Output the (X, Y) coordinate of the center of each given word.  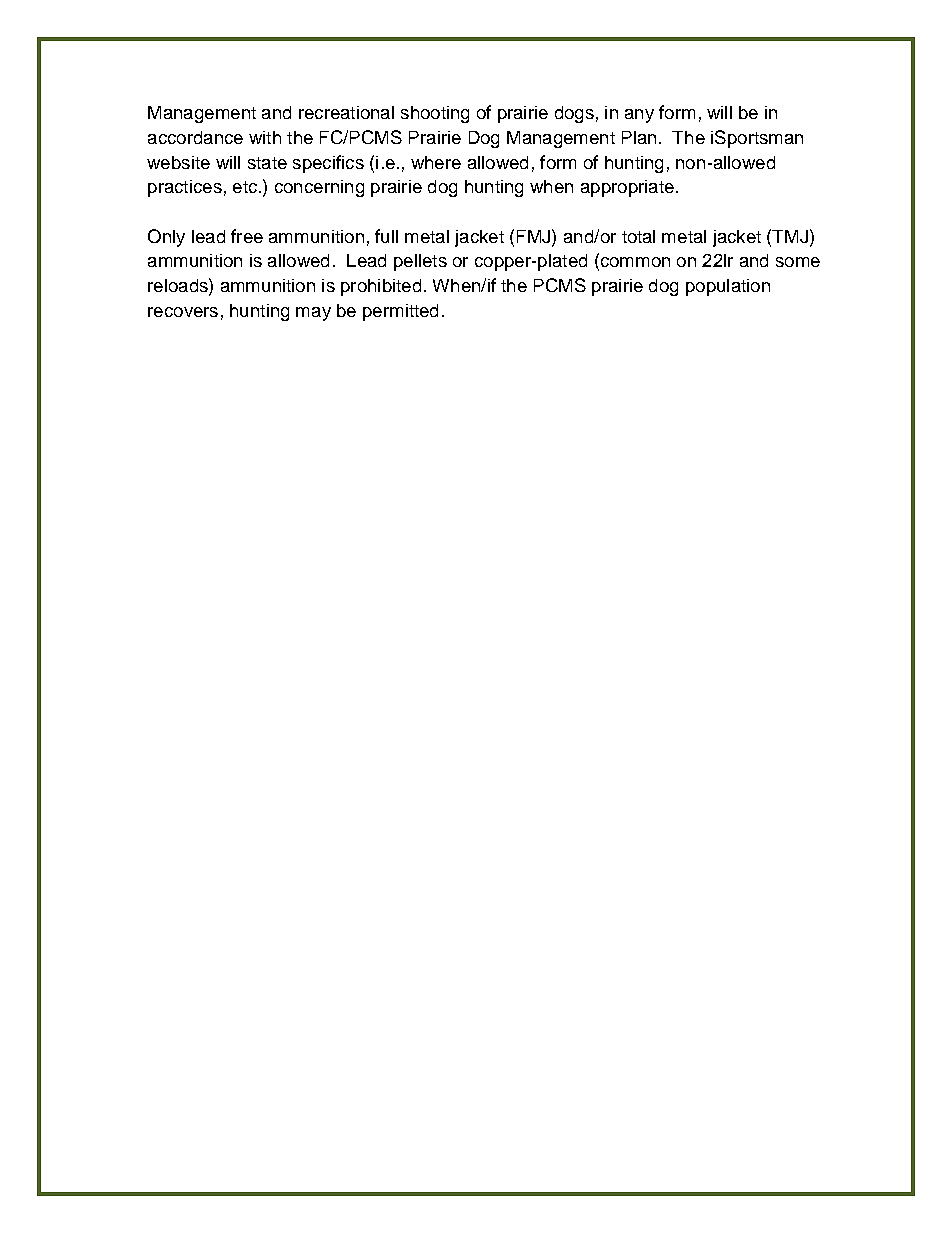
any (639, 116)
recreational (346, 112)
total (638, 236)
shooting (435, 114)
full (386, 236)
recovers (183, 312)
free (247, 236)
